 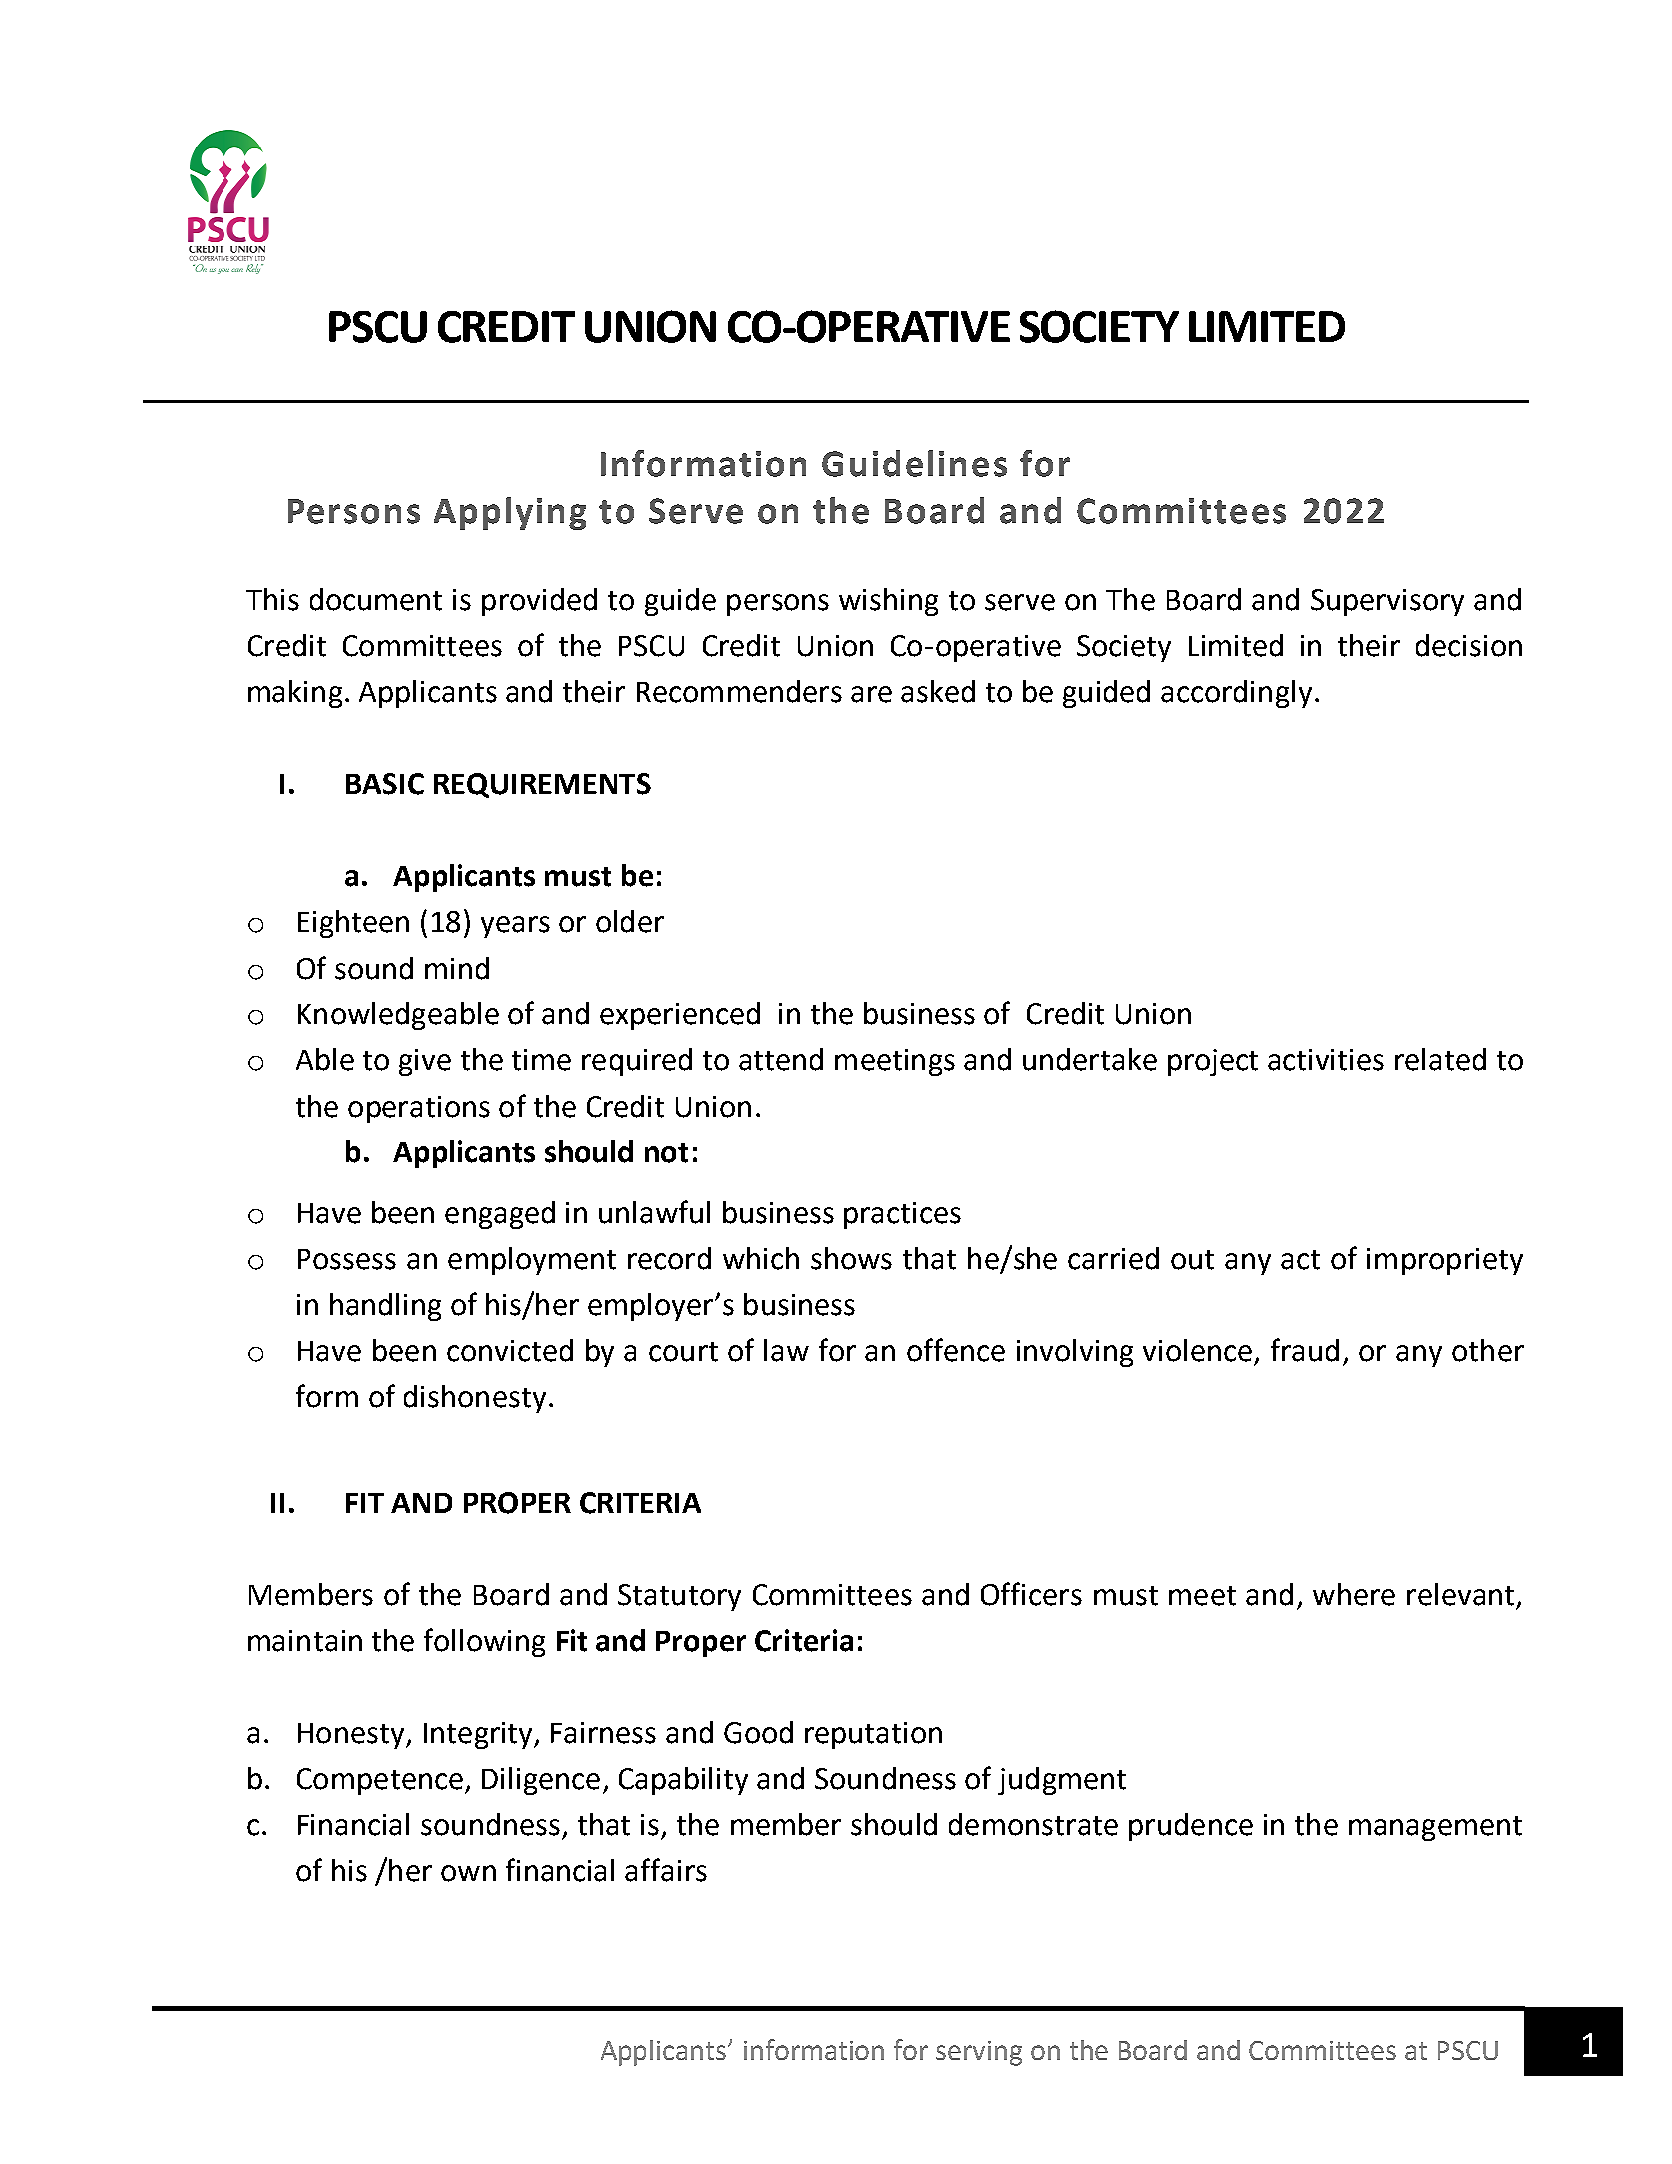 I want to click on document, so click(x=376, y=599).
